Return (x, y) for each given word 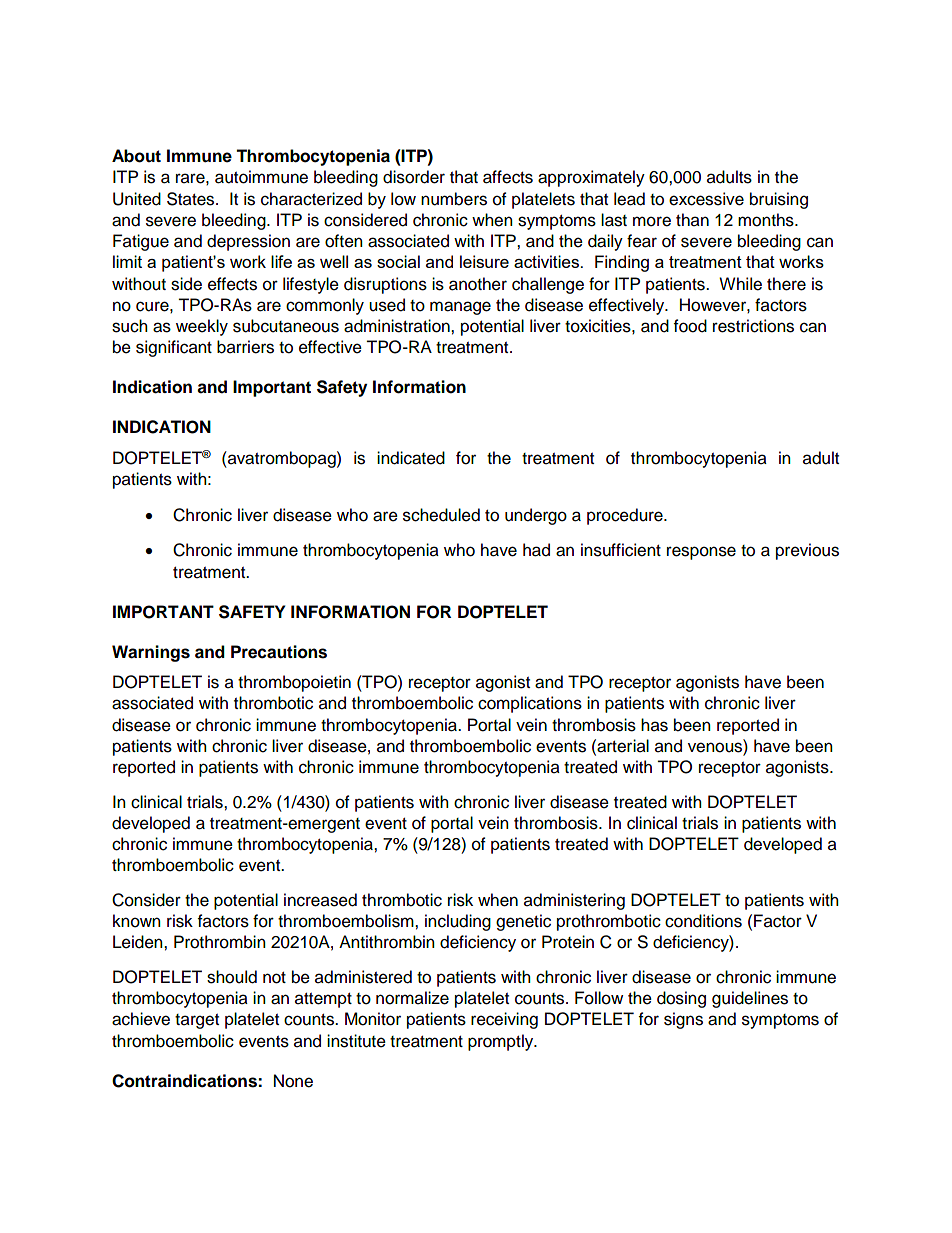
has (654, 725)
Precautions (279, 652)
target (197, 1021)
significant (174, 348)
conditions (703, 921)
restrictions (753, 326)
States (192, 199)
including (458, 922)
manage (460, 308)
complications (530, 704)
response (701, 553)
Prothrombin (220, 942)
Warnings (151, 653)
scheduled (441, 515)
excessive (706, 199)
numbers (454, 199)
